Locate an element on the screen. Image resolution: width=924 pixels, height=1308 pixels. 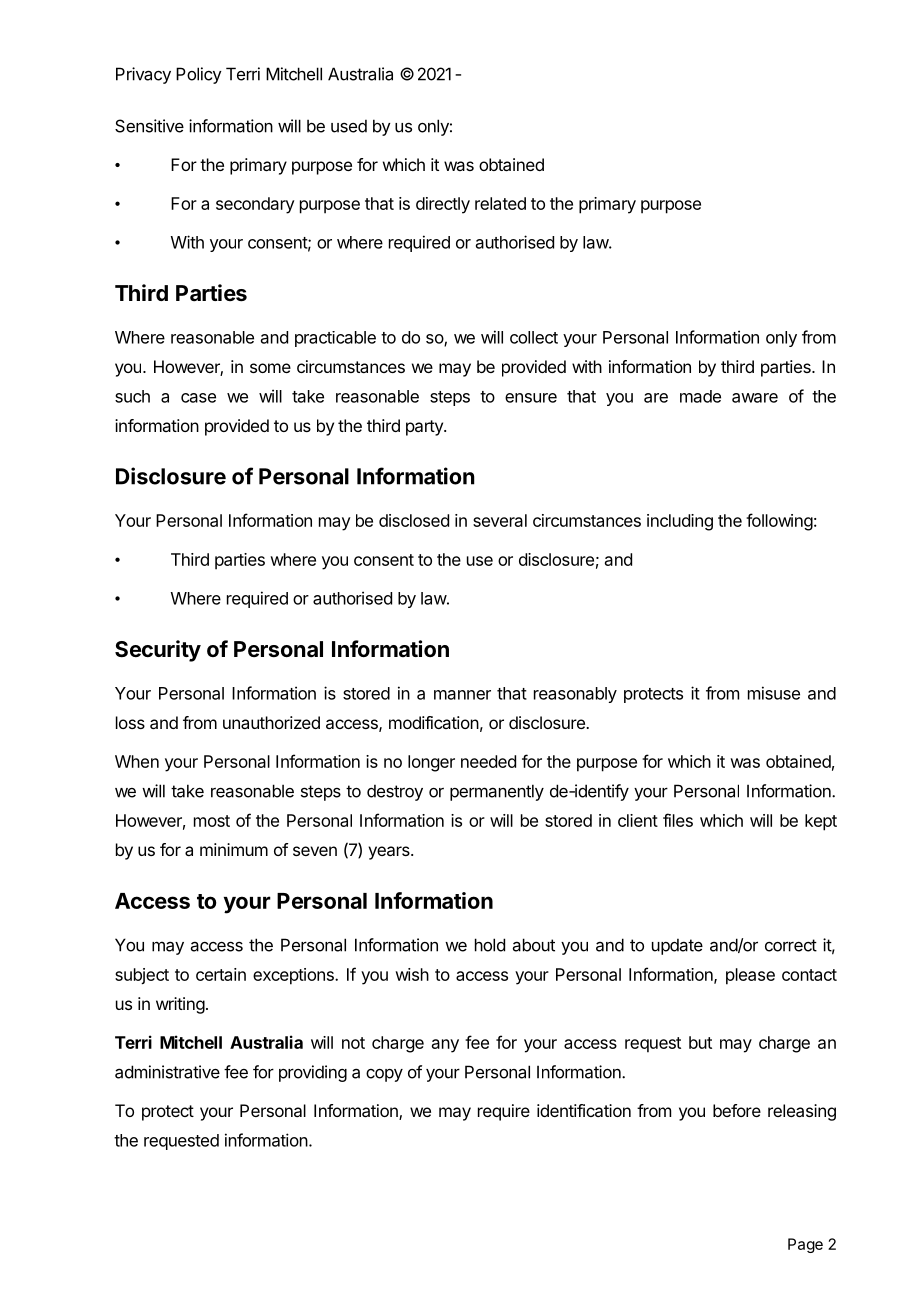
files is located at coordinates (678, 820).
